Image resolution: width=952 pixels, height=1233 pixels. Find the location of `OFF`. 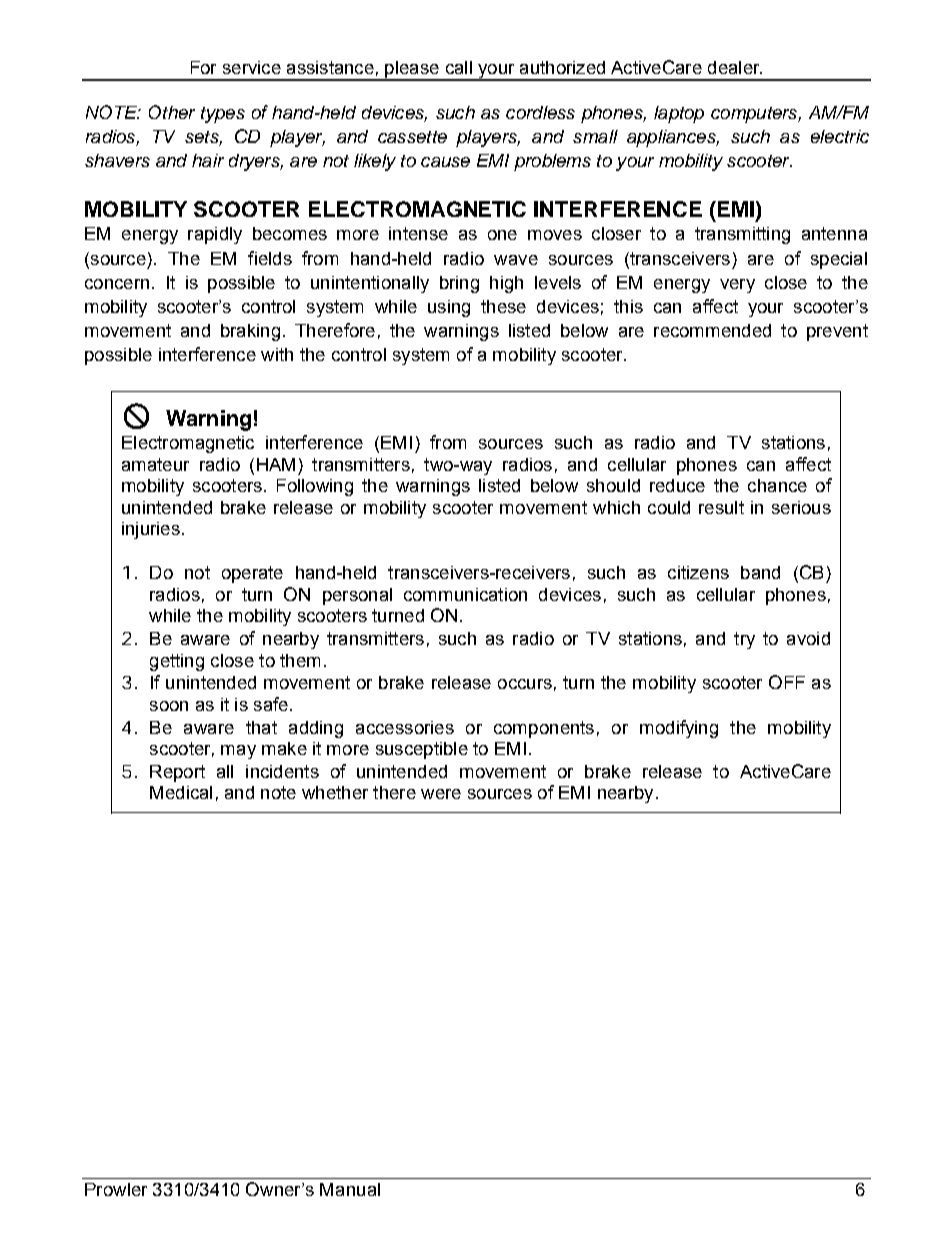

OFF is located at coordinates (787, 682).
